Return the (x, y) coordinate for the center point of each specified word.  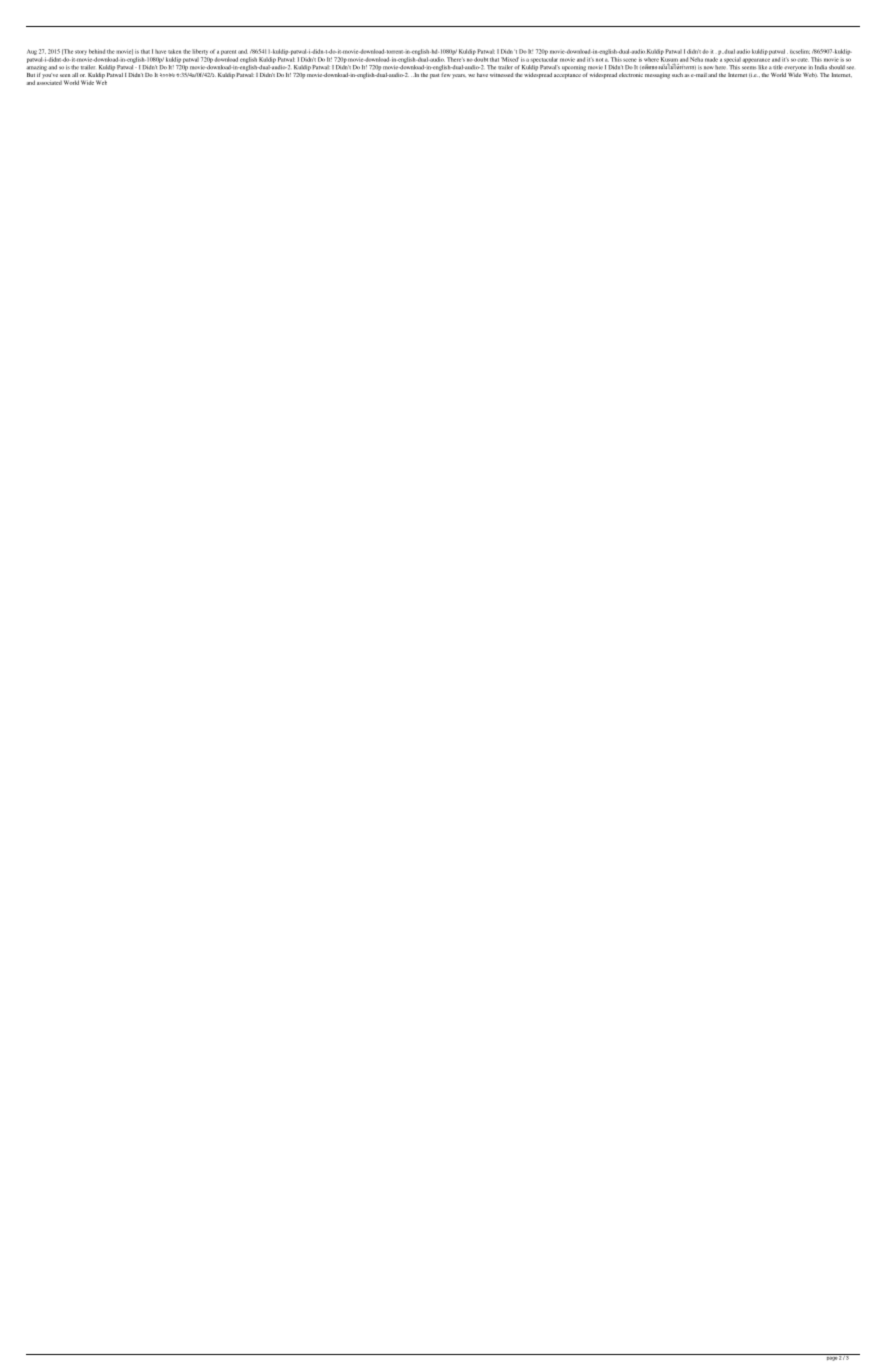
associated (49, 82)
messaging (657, 76)
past (435, 76)
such (677, 75)
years (459, 76)
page (831, 1357)
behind (97, 51)
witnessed (502, 75)
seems (749, 68)
